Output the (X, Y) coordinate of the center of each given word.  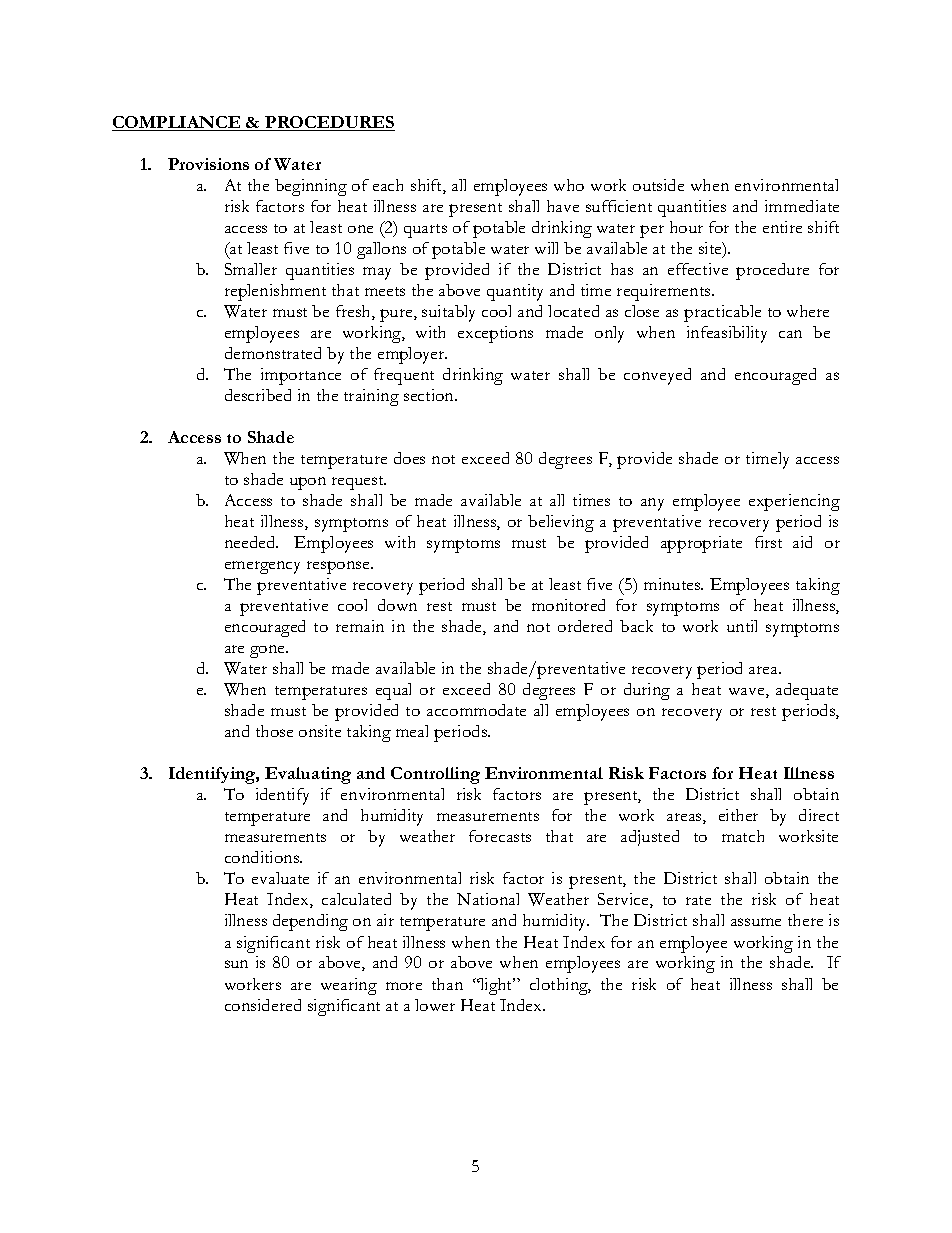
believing (561, 523)
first (768, 542)
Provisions (208, 164)
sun (236, 964)
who (569, 185)
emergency (262, 567)
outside (658, 185)
